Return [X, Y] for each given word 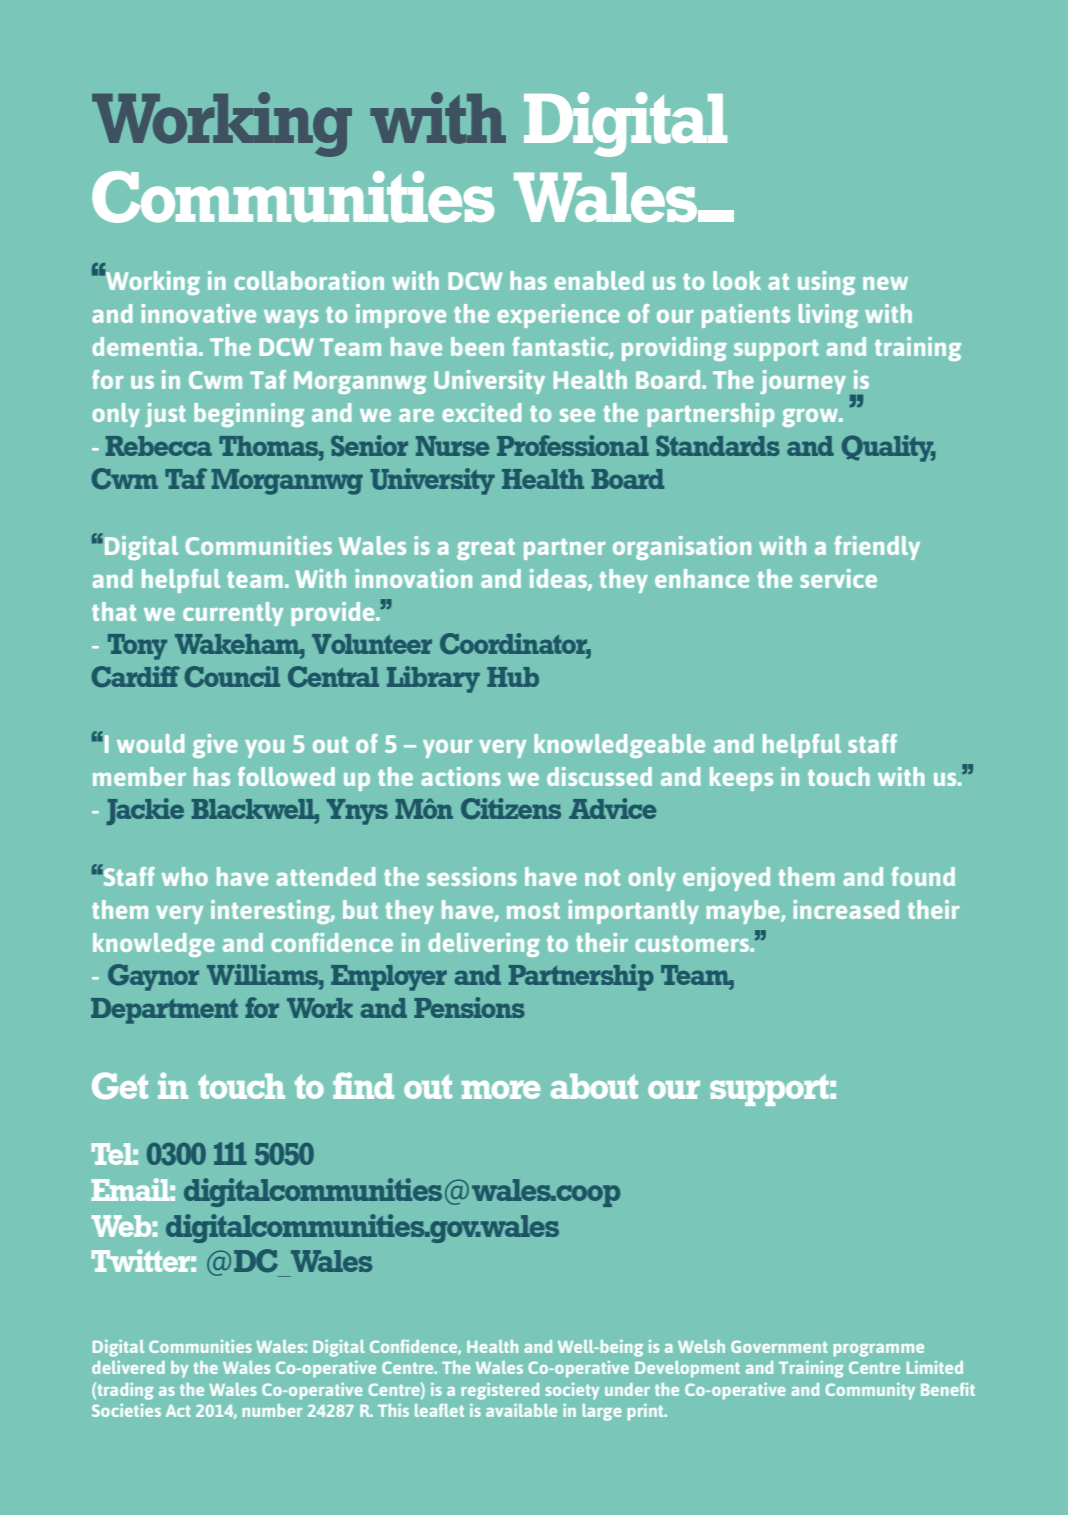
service [838, 578]
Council [232, 676]
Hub [513, 677]
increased [846, 909]
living [828, 316]
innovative [199, 313]
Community [870, 1391]
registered [500, 1391]
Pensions [469, 1007]
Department [164, 1011]
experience [558, 316]
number [272, 1410]
